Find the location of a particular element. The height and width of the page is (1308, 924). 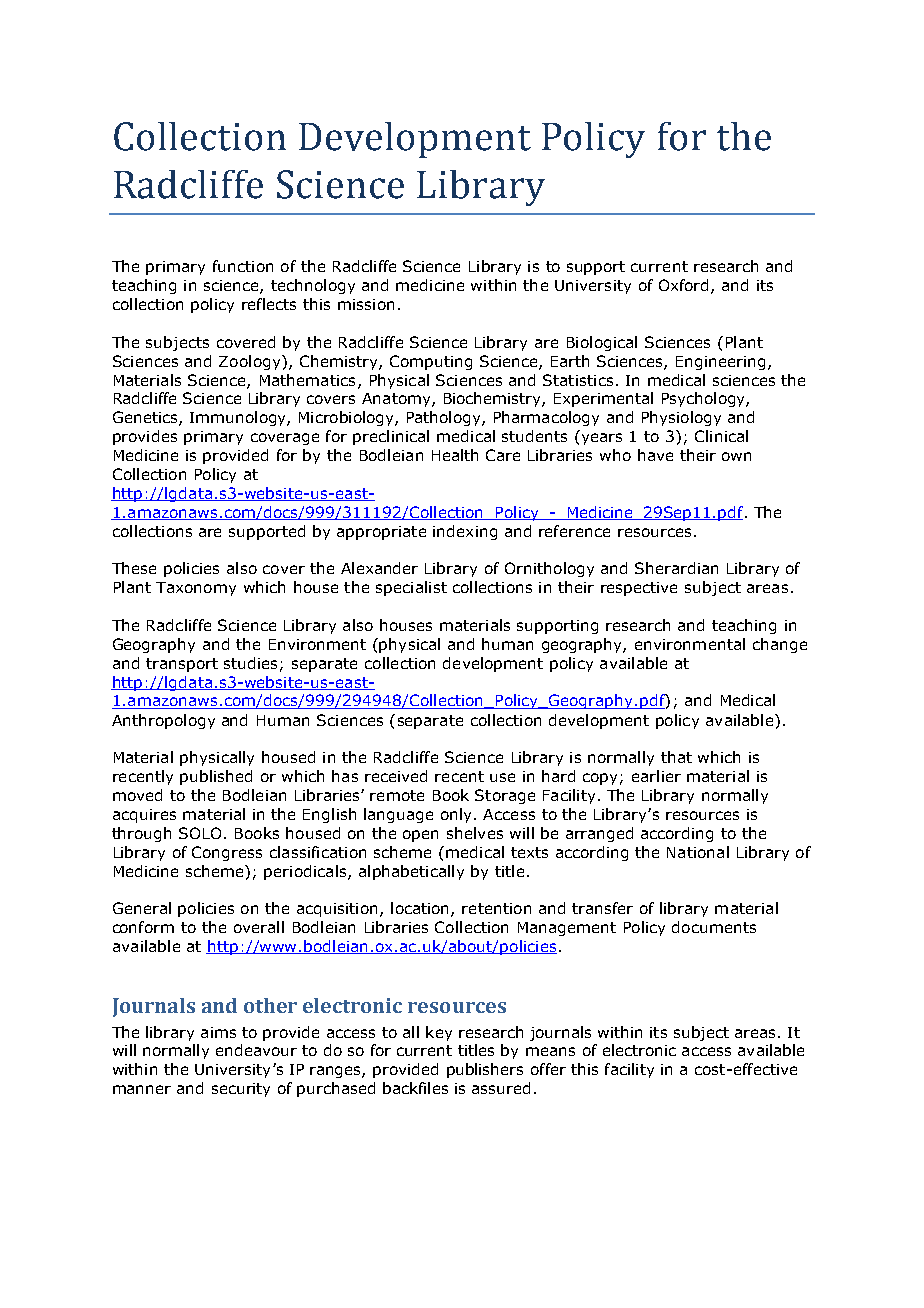

means is located at coordinates (550, 1051).
